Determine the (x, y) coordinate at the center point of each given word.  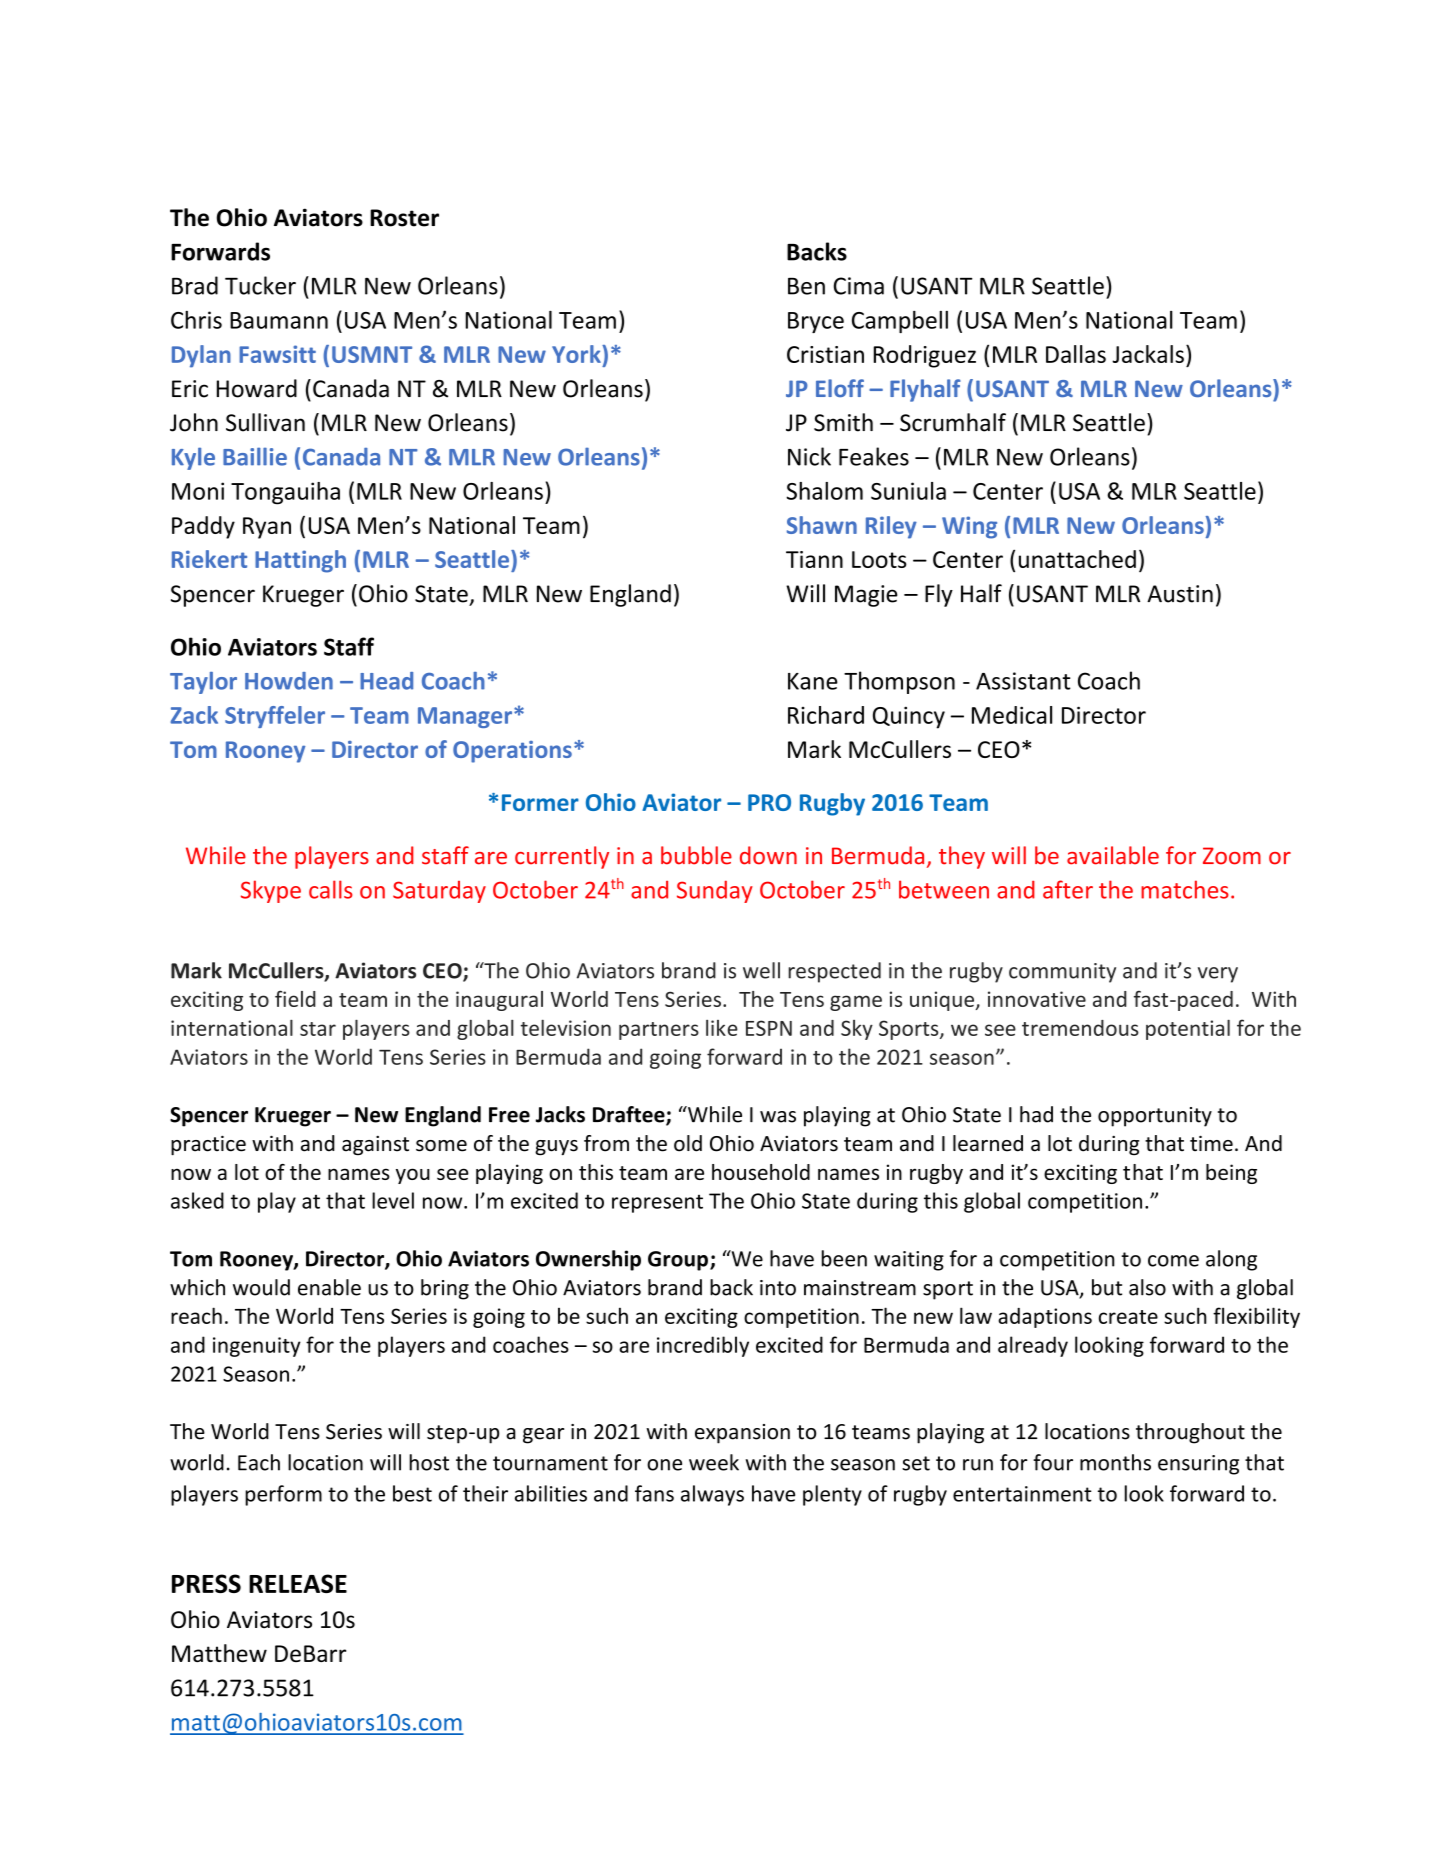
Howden (289, 681)
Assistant (1023, 681)
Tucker (260, 285)
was (778, 1117)
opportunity (1155, 1117)
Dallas (1076, 354)
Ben (806, 286)
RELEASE (298, 1583)
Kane (813, 681)
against (375, 1146)
